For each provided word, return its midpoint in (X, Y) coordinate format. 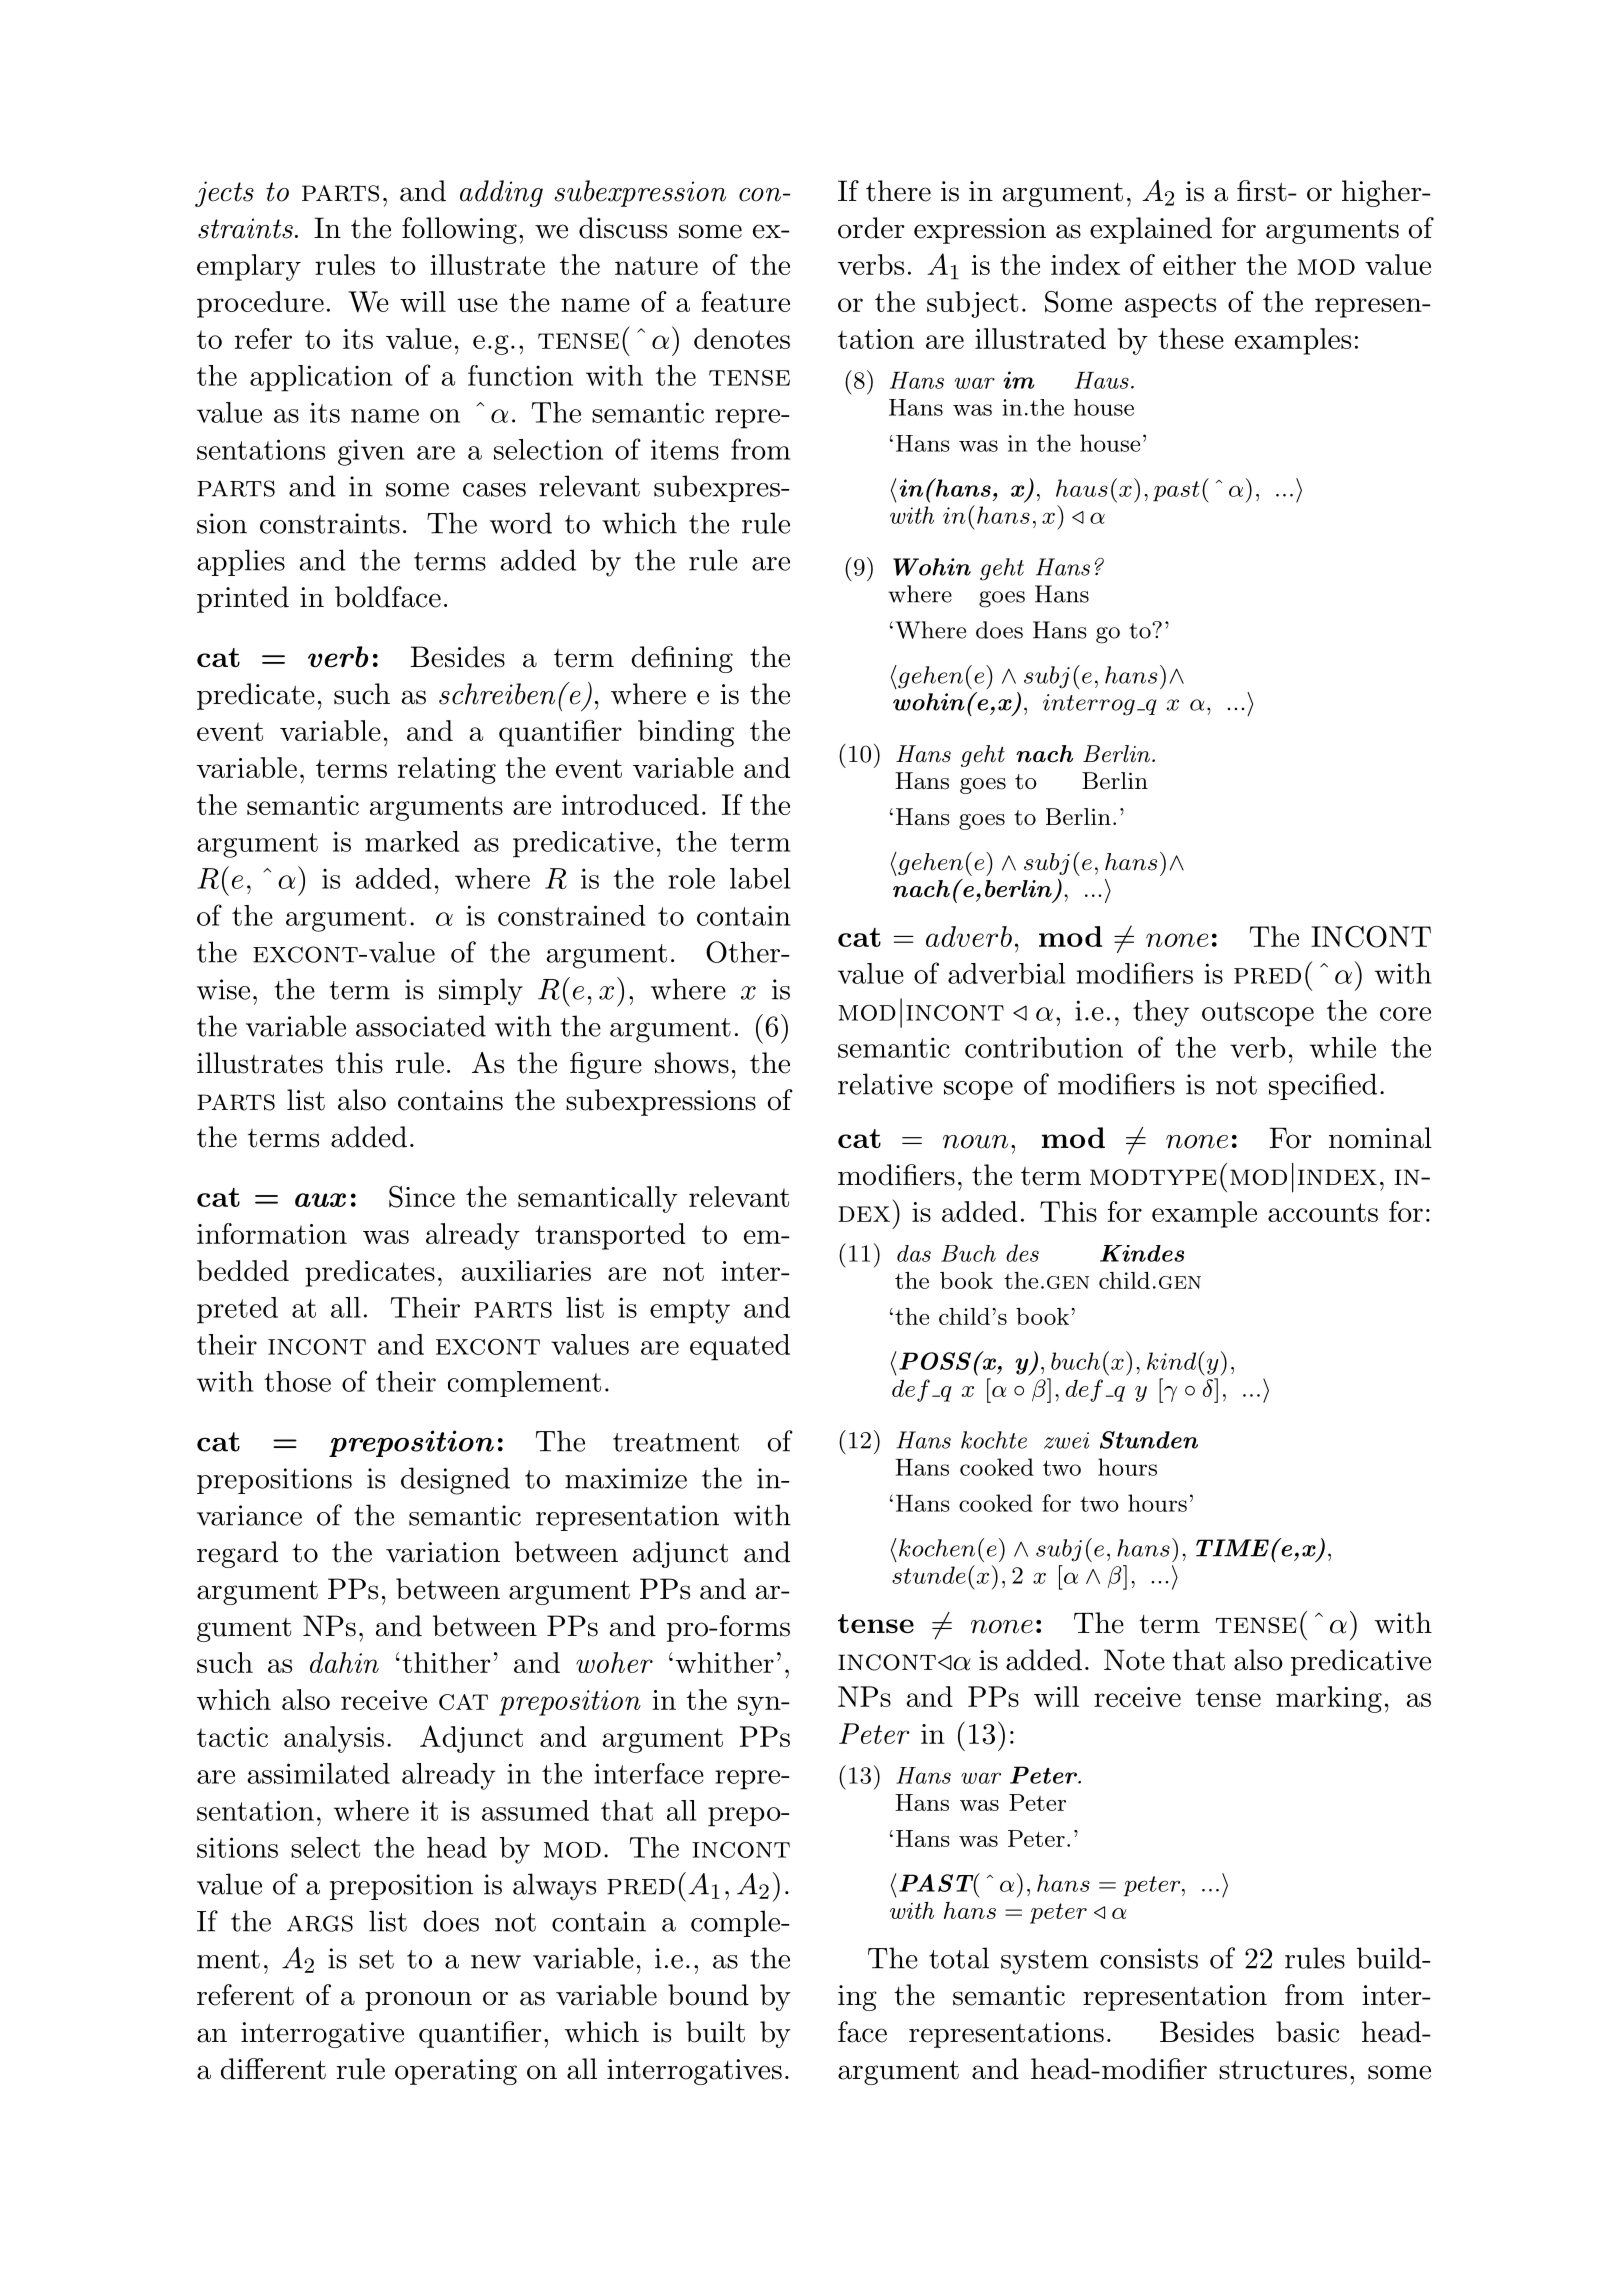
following (459, 230)
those (297, 1381)
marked (412, 841)
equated (740, 1347)
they (1161, 1013)
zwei (1066, 1440)
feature (745, 301)
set (376, 1959)
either (1199, 264)
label (760, 878)
